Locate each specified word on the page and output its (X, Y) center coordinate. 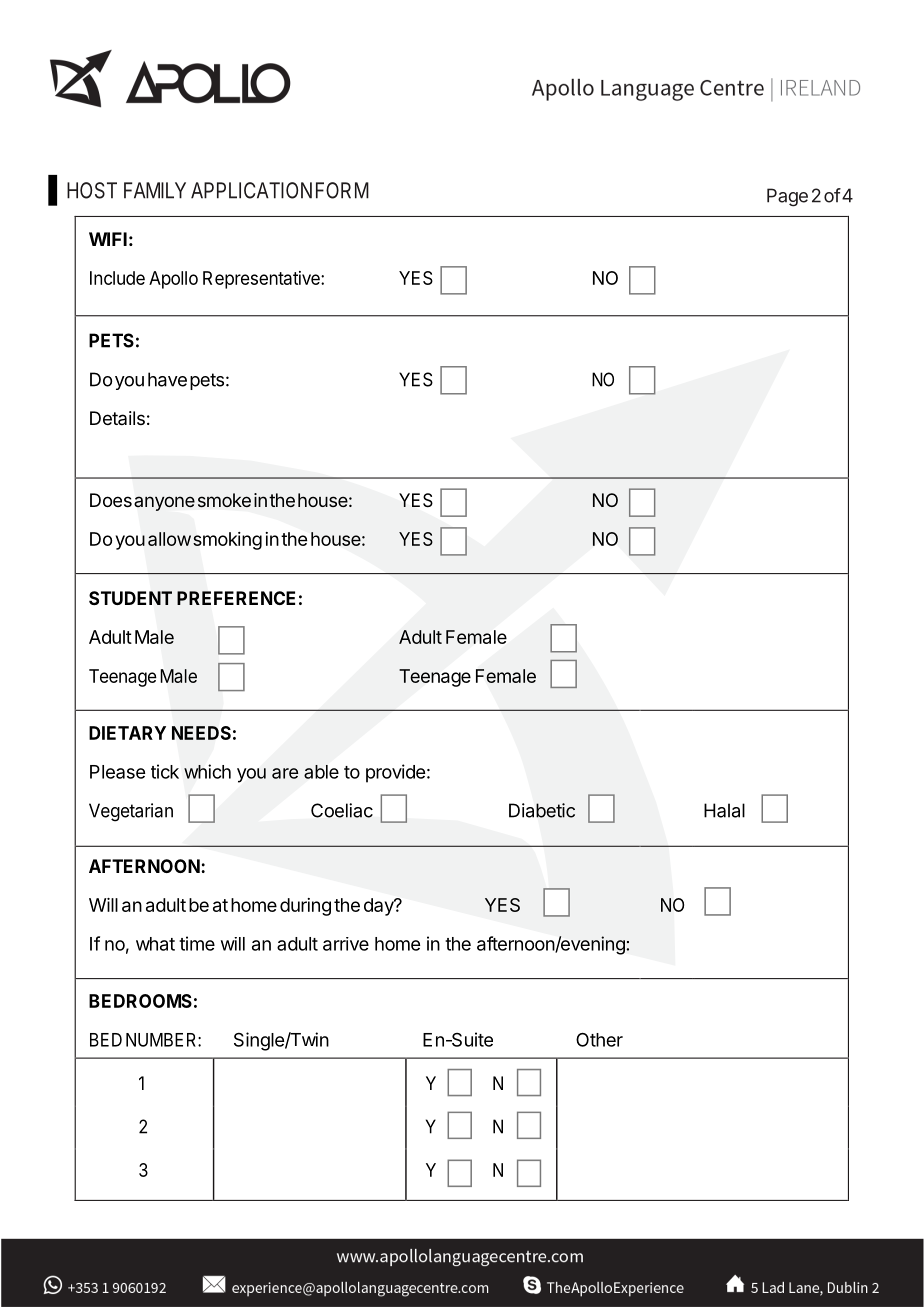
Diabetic (542, 810)
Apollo (173, 280)
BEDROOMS (140, 1001)
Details (117, 418)
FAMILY (155, 190)
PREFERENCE (236, 598)
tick (165, 771)
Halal (724, 810)
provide (395, 773)
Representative (262, 280)
